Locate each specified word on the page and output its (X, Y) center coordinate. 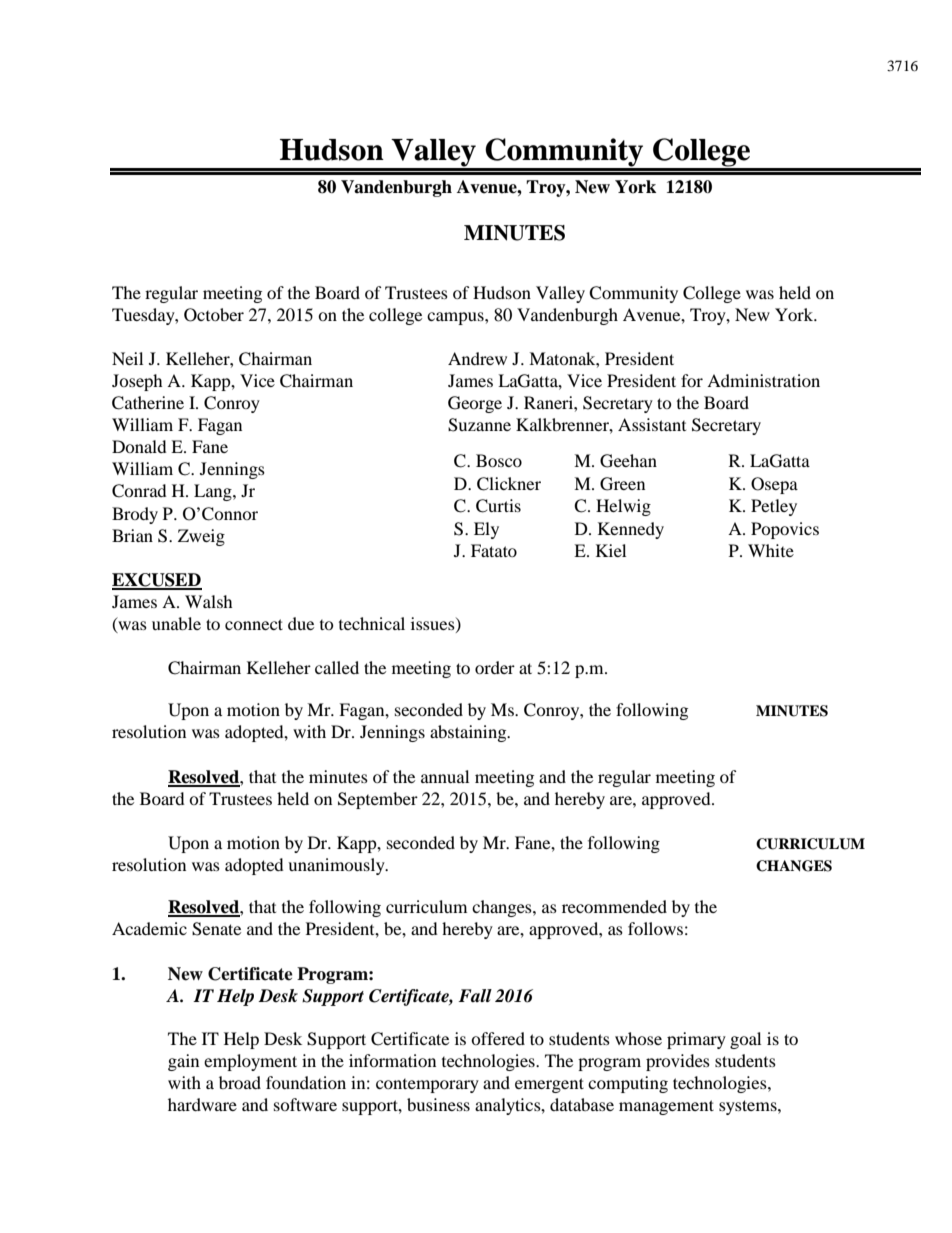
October (214, 315)
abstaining (469, 733)
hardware (202, 1104)
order (495, 667)
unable (176, 623)
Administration (763, 380)
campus (456, 318)
